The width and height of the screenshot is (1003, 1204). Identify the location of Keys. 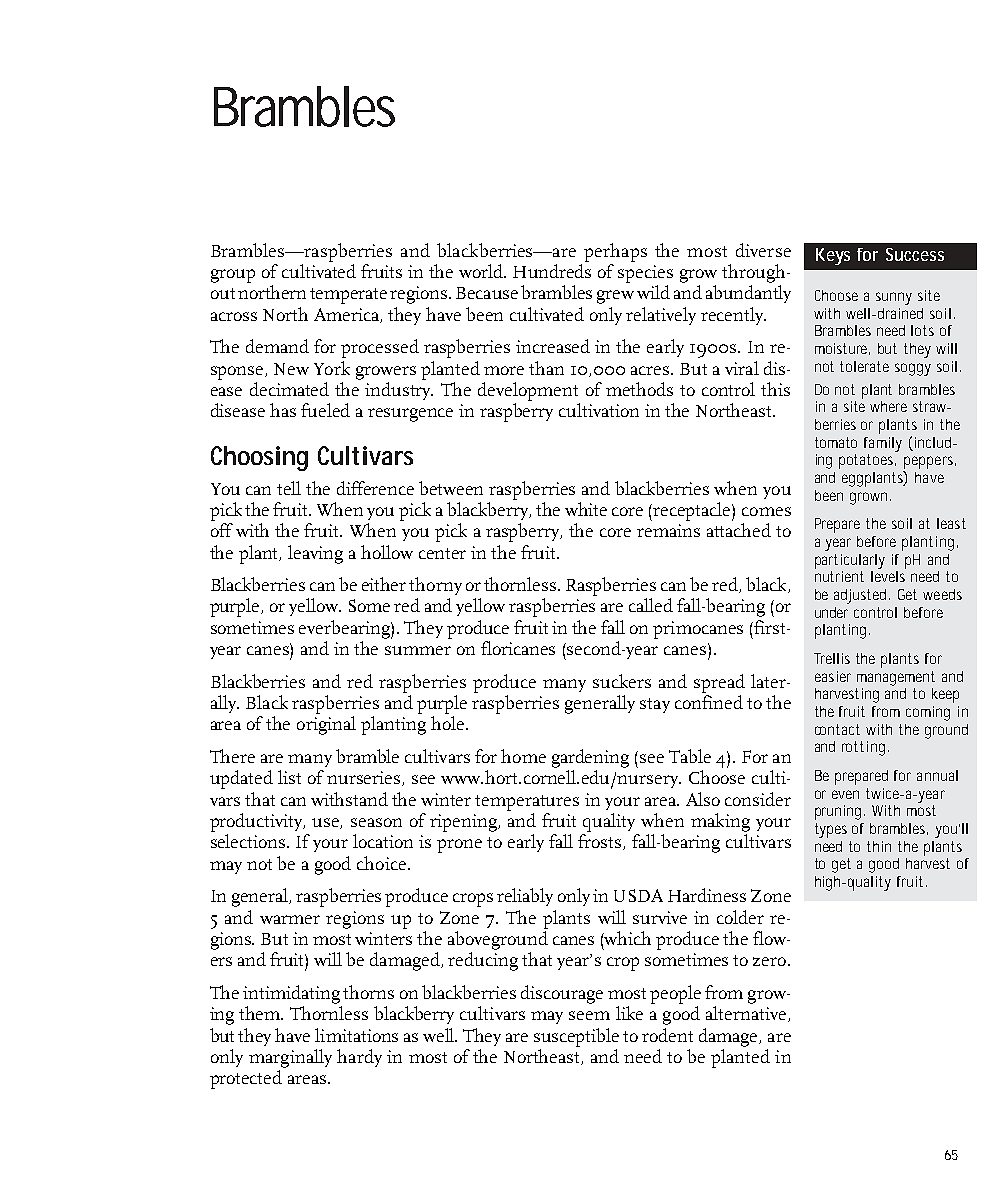
(833, 256).
